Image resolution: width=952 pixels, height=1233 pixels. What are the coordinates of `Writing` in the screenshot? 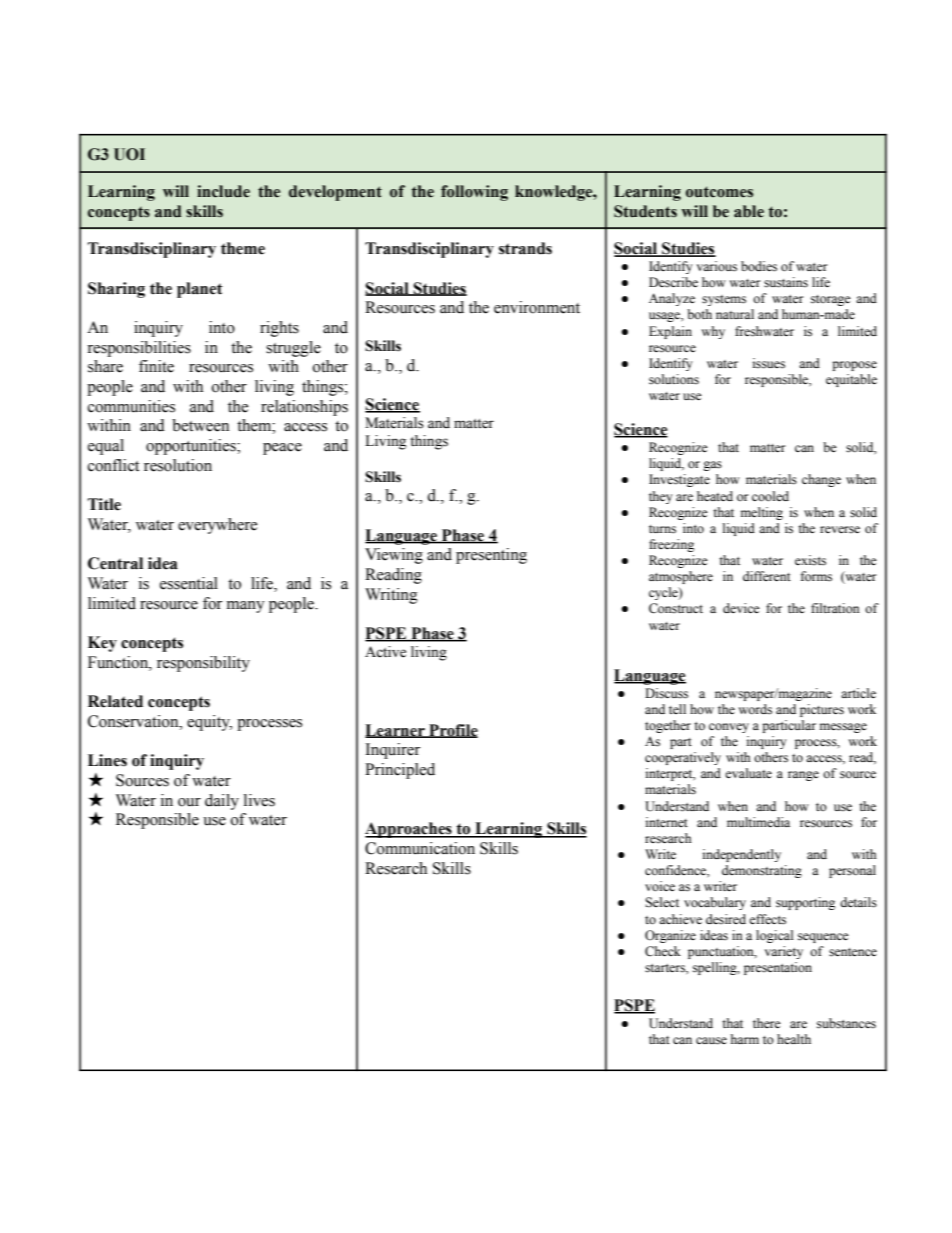 It's located at (391, 596).
